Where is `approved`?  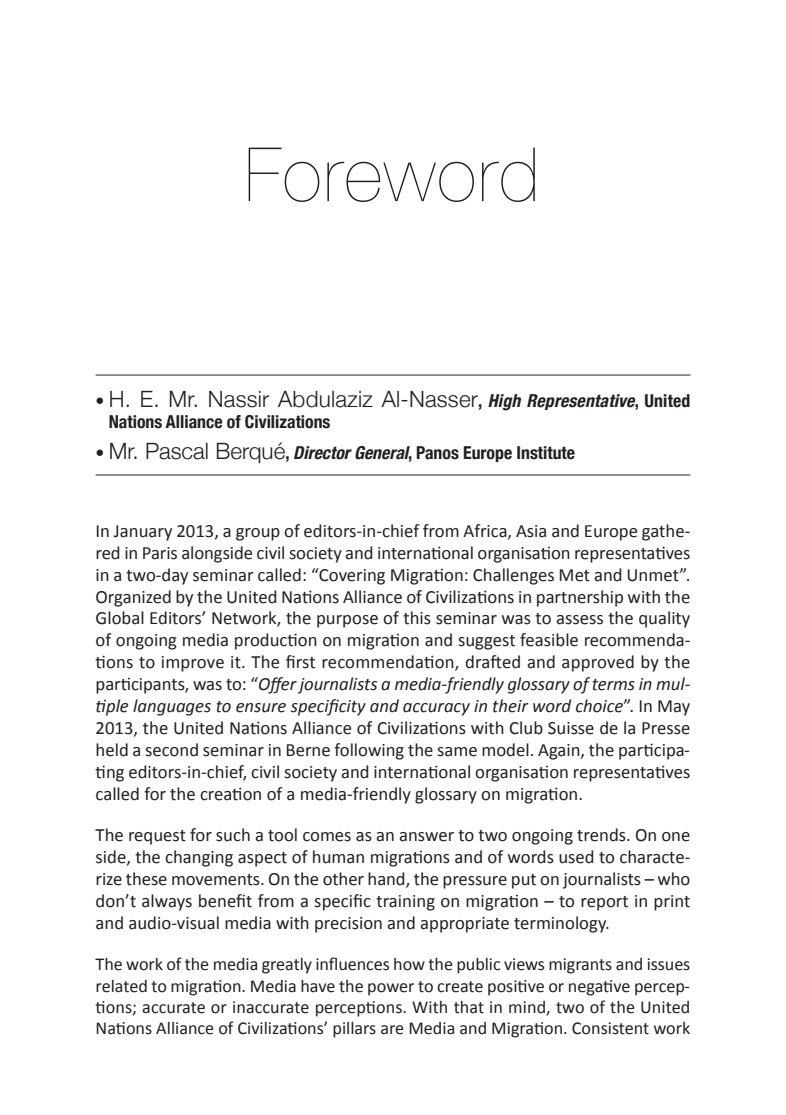 approved is located at coordinates (598, 663).
